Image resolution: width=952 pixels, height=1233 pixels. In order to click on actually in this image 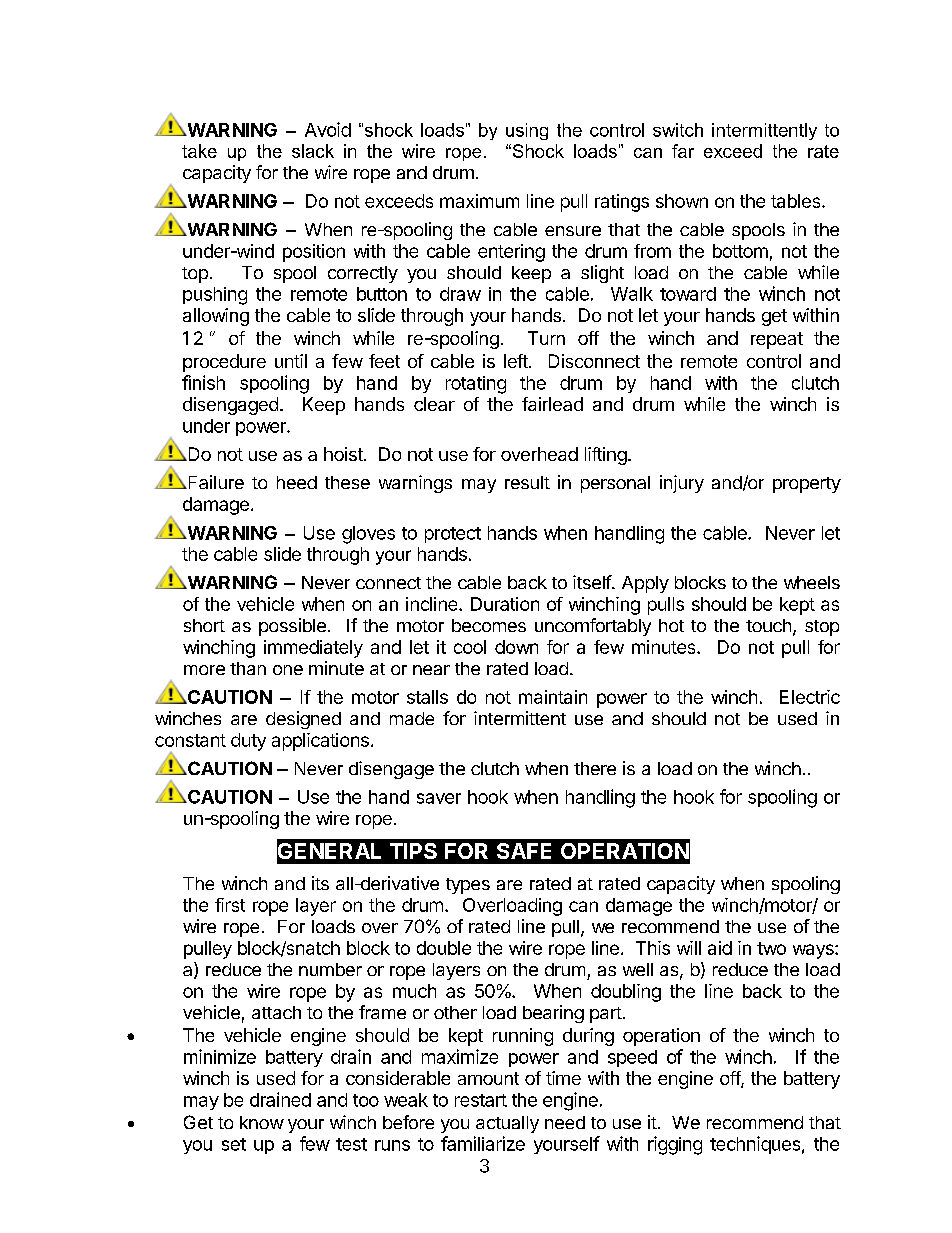, I will do `click(507, 1124)`.
